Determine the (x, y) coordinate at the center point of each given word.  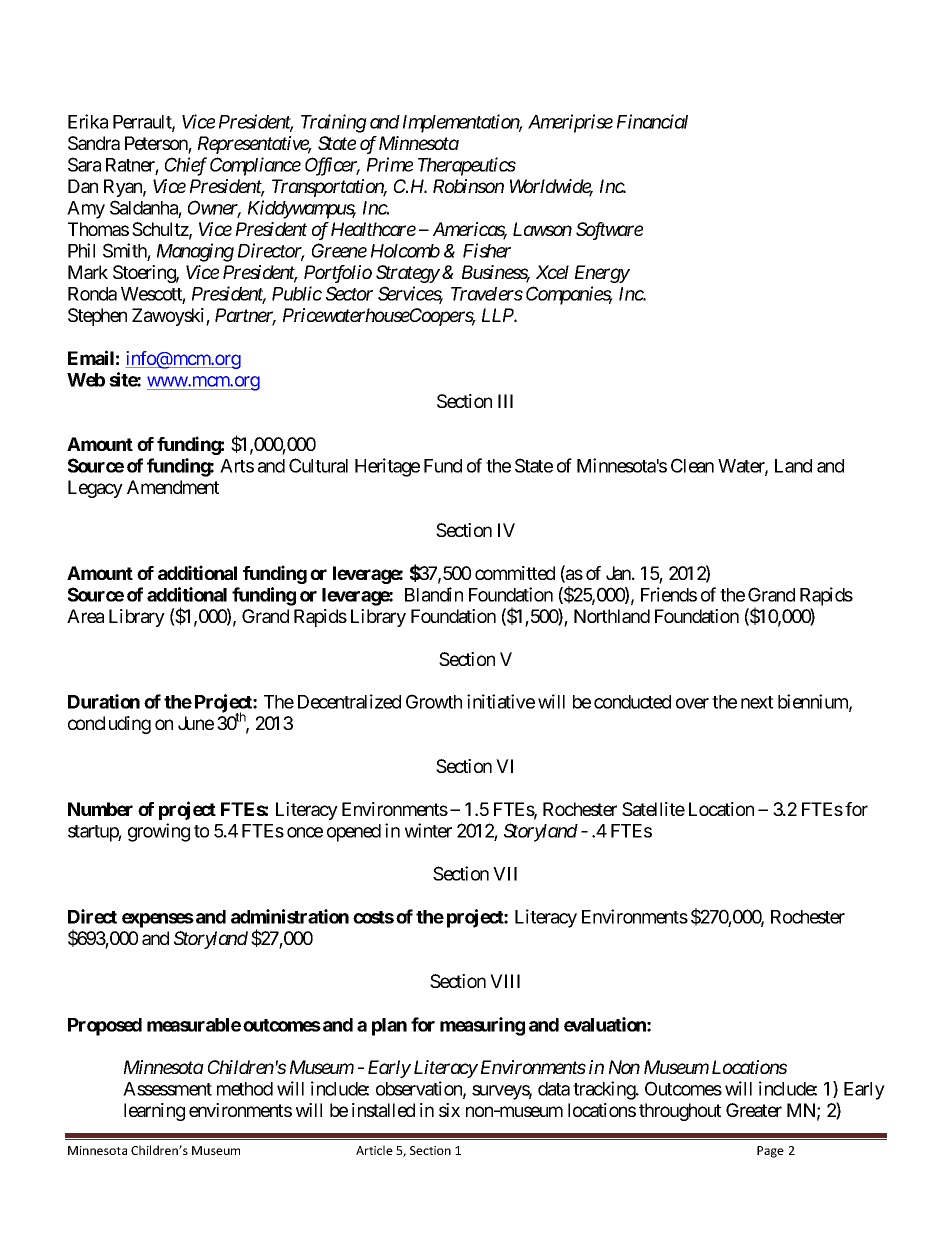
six (449, 1110)
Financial (652, 121)
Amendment (173, 487)
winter (428, 830)
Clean (692, 465)
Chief (186, 166)
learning (154, 1112)
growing (159, 832)
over (692, 703)
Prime (390, 164)
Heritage (387, 467)
